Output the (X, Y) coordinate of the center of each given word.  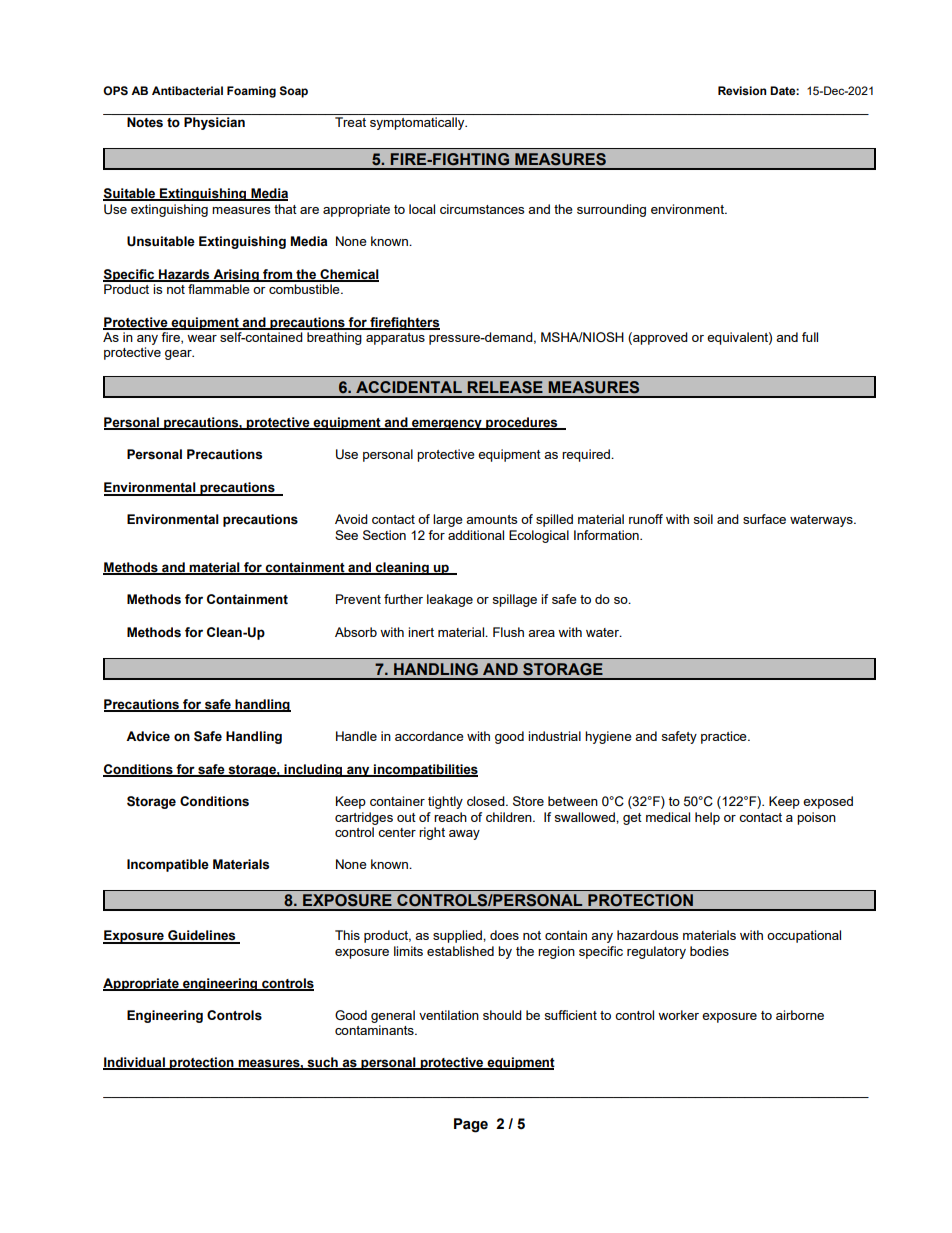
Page (471, 1125)
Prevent (358, 599)
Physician (214, 123)
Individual (135, 1063)
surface (764, 519)
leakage (450, 600)
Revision (742, 91)
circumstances (482, 209)
